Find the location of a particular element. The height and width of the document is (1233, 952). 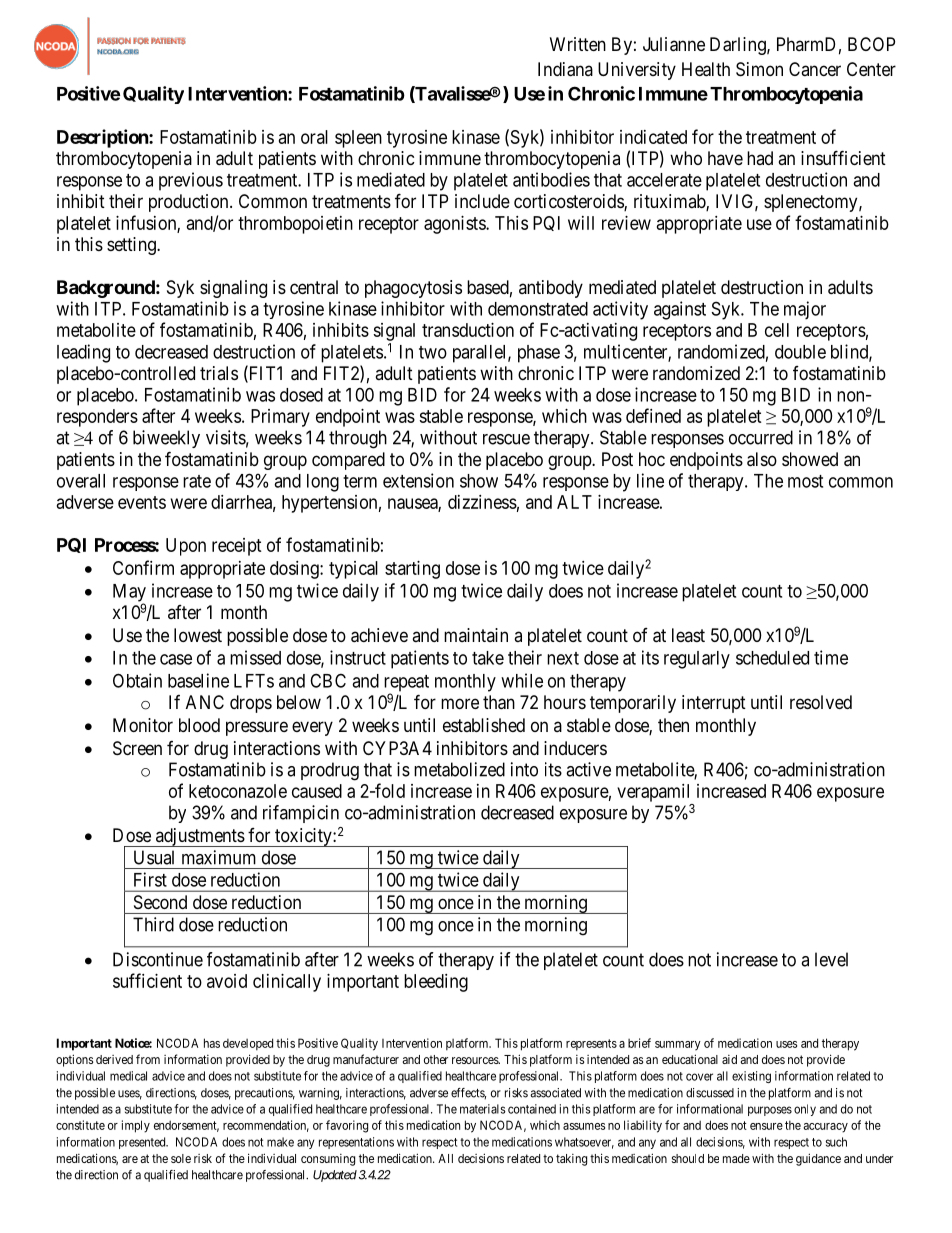

Indiana is located at coordinates (565, 69).
